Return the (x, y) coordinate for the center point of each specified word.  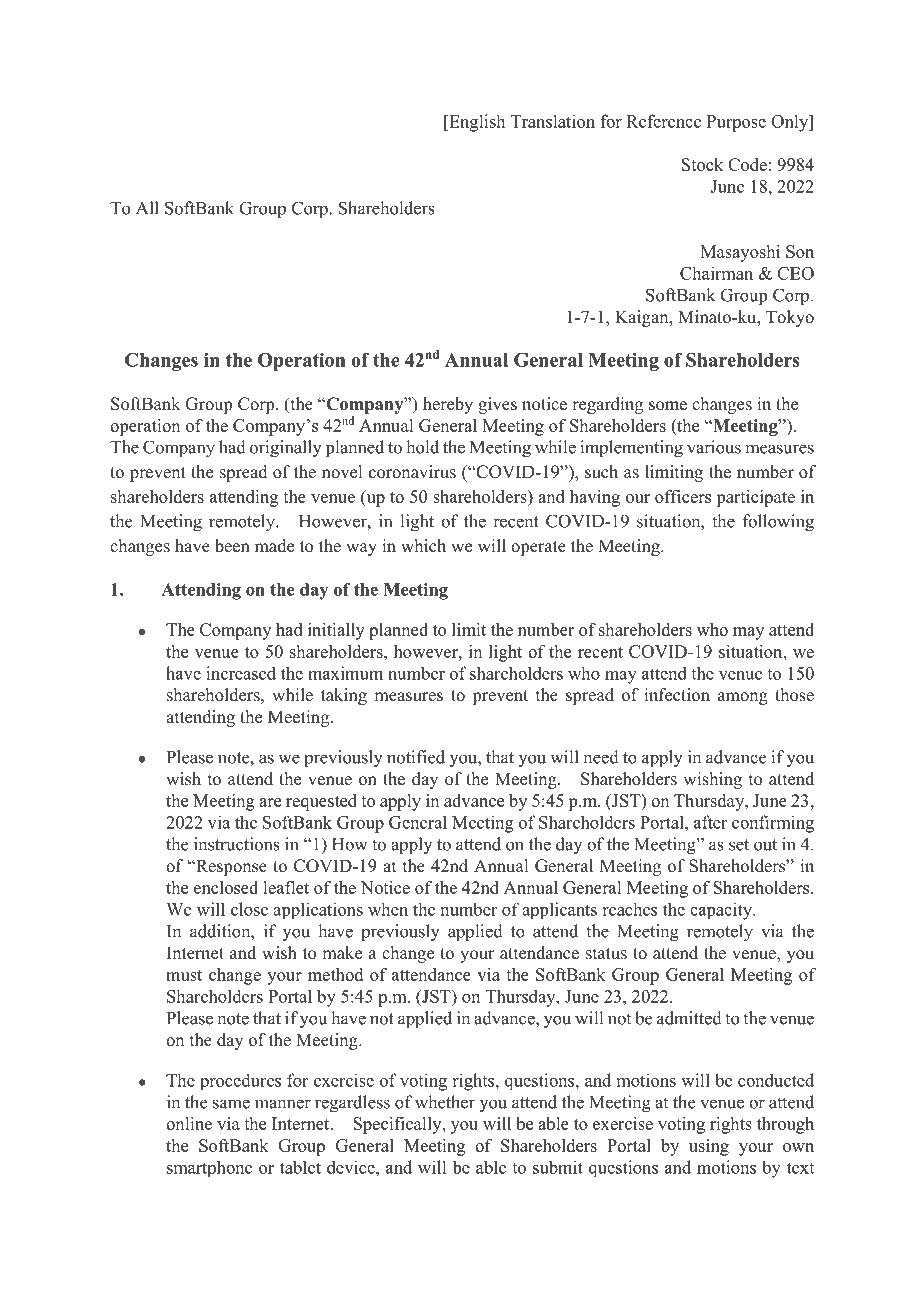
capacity (722, 911)
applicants (559, 910)
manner (283, 1104)
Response (230, 867)
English (476, 123)
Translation (553, 121)
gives (497, 405)
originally (286, 449)
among (743, 698)
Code (747, 164)
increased (241, 673)
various (714, 447)
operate (538, 548)
